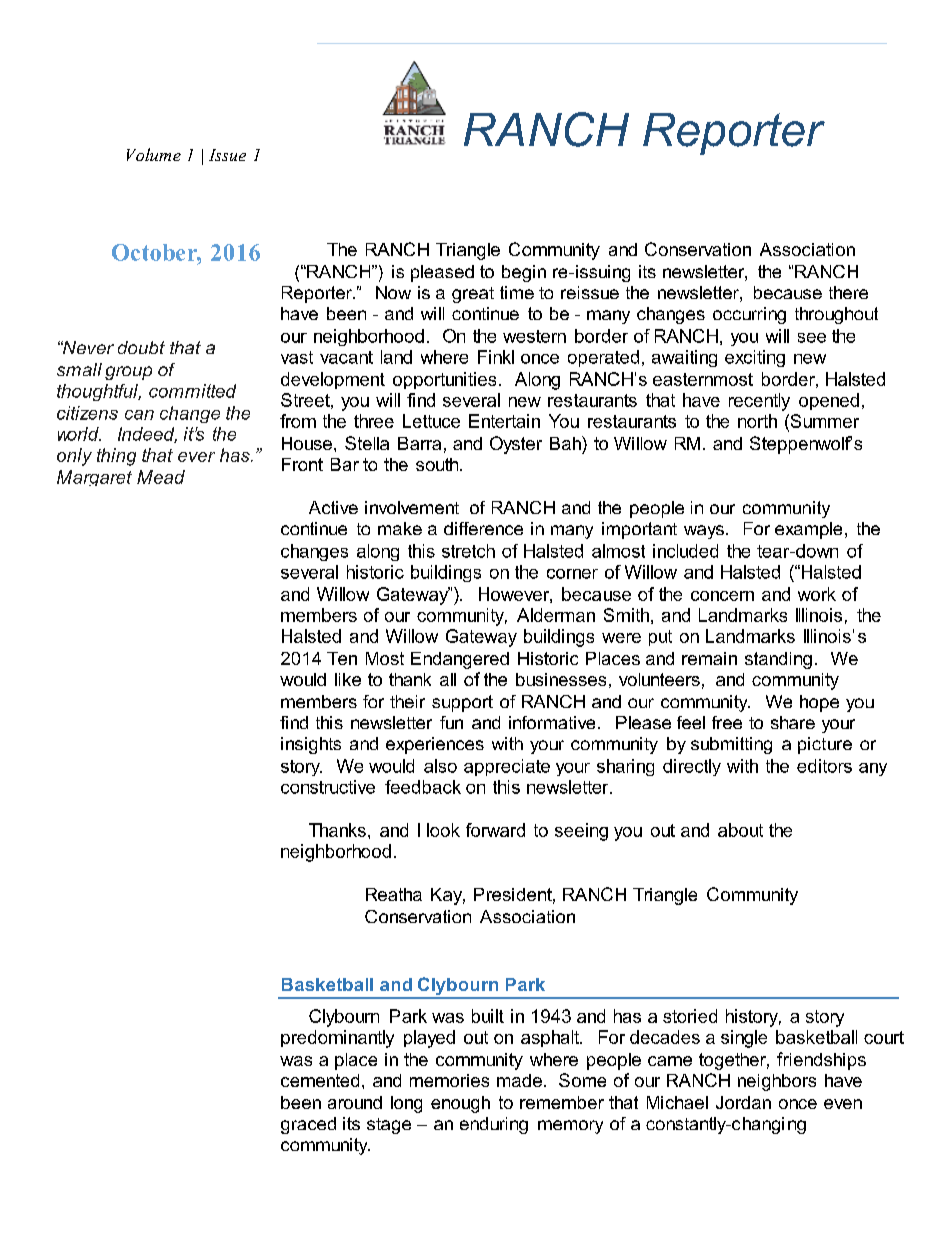 The height and width of the screenshot is (1233, 952). Describe the element at coordinates (308, 1125) in the screenshot. I see `graced` at that location.
